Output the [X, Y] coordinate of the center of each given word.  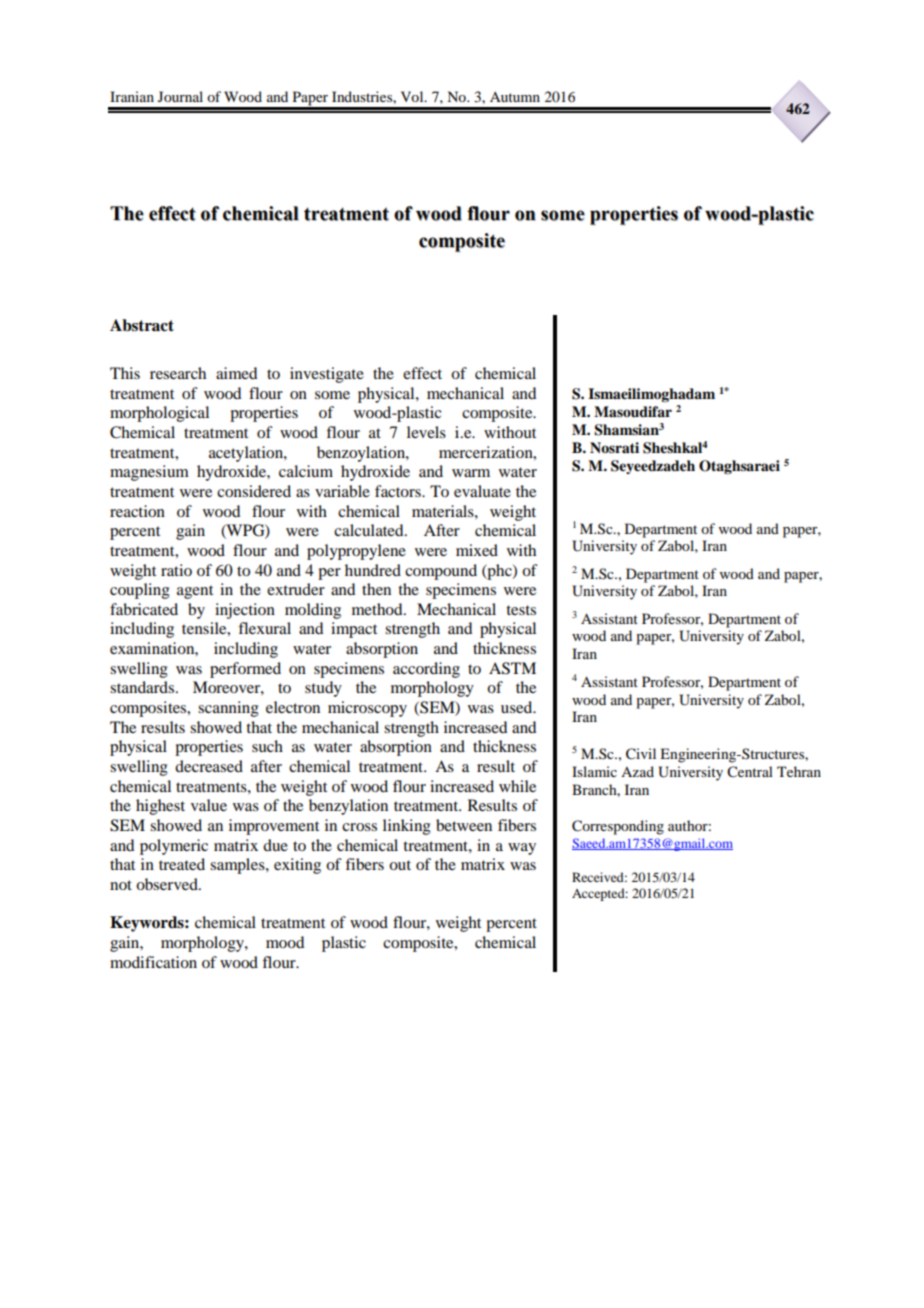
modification [153, 962]
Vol [413, 96]
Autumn [515, 97]
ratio [176, 570]
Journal [180, 96]
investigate [327, 375]
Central [750, 772]
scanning [228, 709]
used [518, 707]
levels [426, 432]
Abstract [142, 325]
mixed [477, 550]
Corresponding [618, 827]
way [522, 849]
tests [521, 610]
